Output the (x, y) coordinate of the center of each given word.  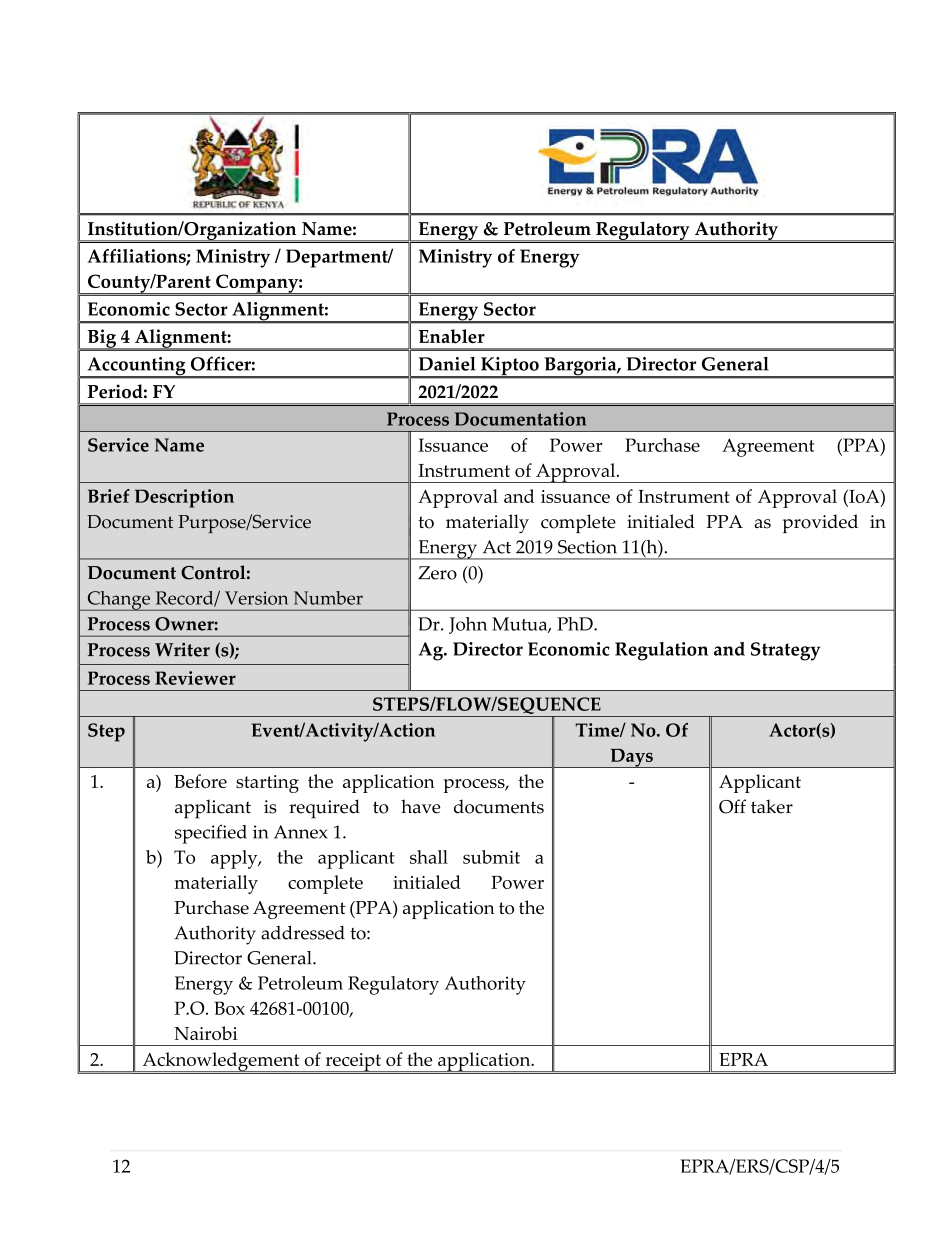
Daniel (447, 364)
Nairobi (206, 1033)
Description (184, 498)
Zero (437, 573)
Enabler (451, 336)
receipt (353, 1062)
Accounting (136, 367)
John (468, 625)
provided (820, 523)
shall (429, 857)
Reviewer (195, 678)
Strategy (785, 651)
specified (211, 834)
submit (491, 857)
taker (772, 806)
